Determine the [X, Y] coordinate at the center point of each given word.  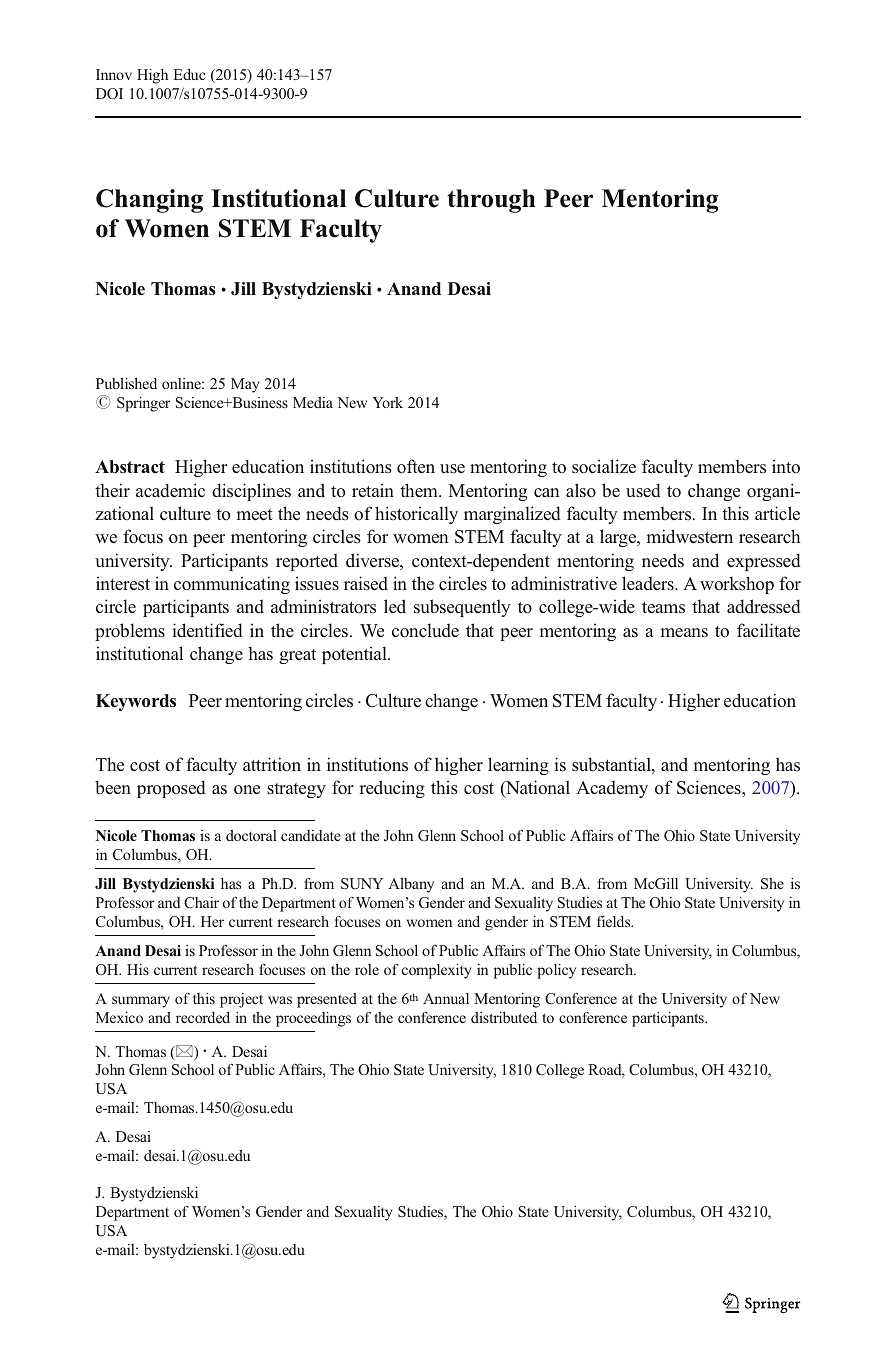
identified [207, 630]
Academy [612, 789]
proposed [171, 789]
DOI [109, 93]
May [245, 385]
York [387, 402]
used [643, 490]
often [416, 466]
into [786, 466]
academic [170, 490]
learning [518, 766]
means [684, 632]
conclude [425, 630]
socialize [604, 466]
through [491, 201]
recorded [203, 1017]
